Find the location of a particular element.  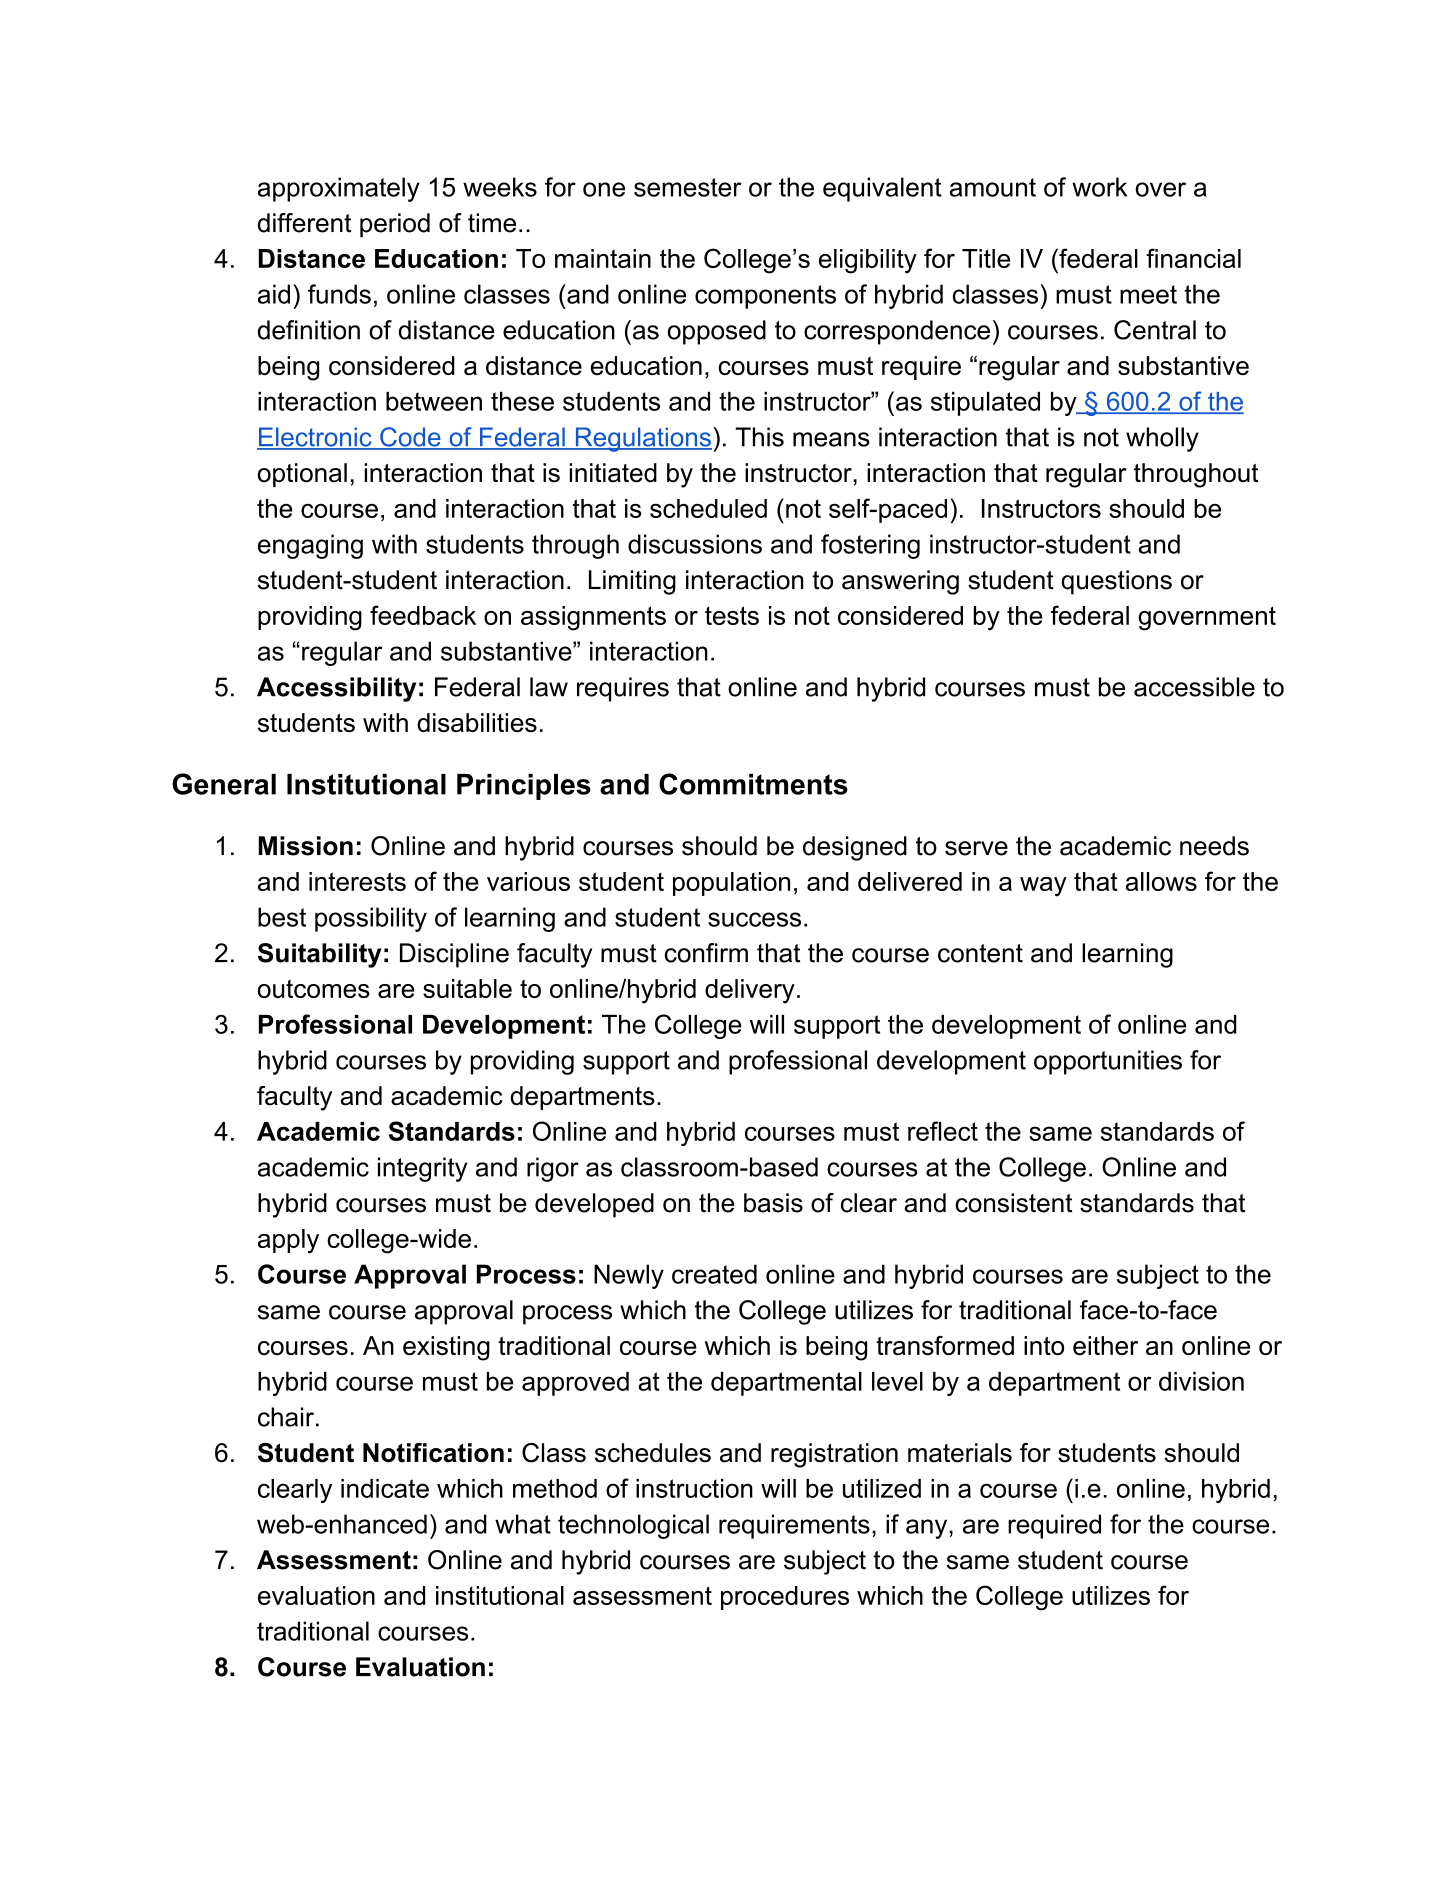

discussions is located at coordinates (695, 544).
